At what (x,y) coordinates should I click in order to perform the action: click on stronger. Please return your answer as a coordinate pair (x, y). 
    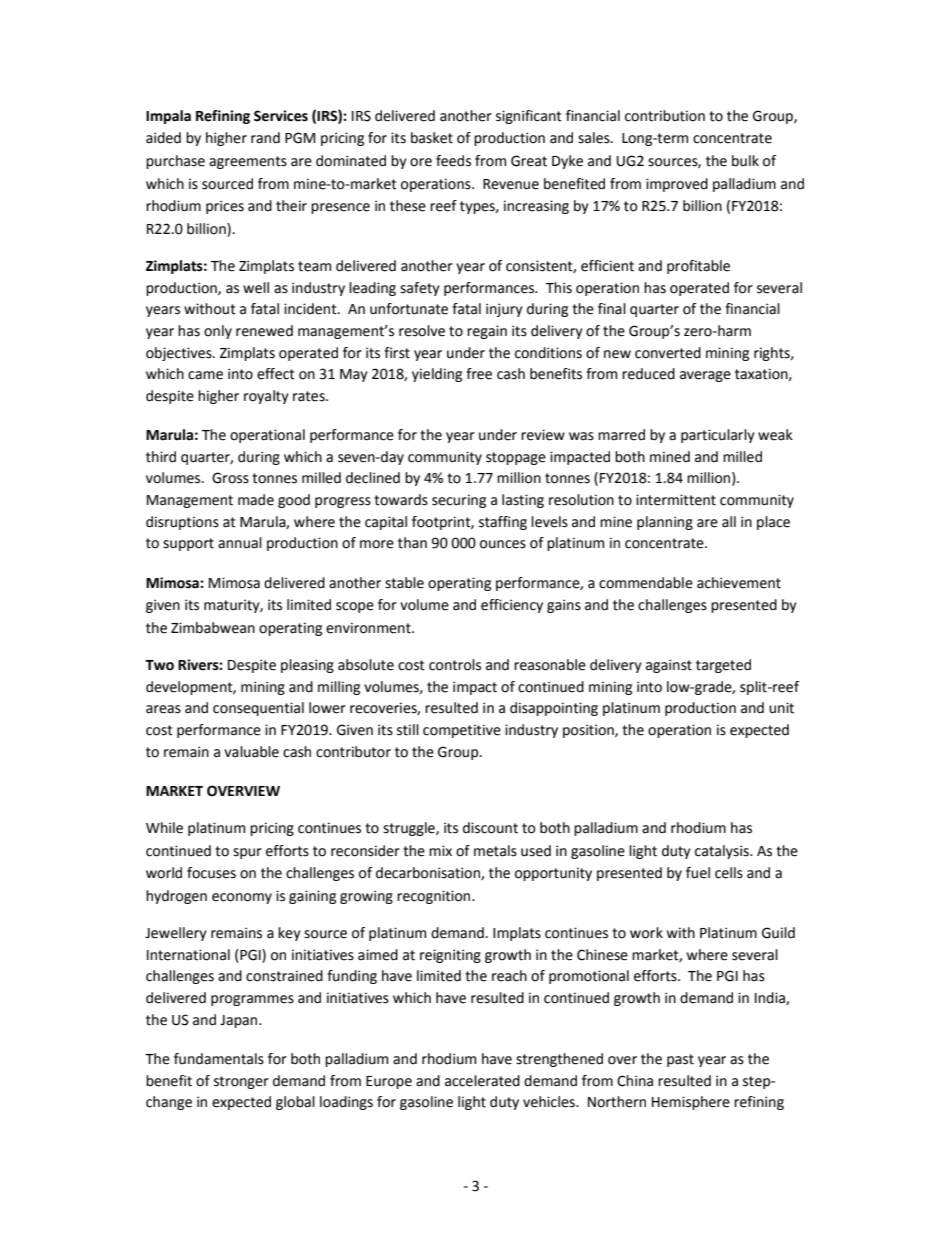
    Looking at the image, I should click on (241, 1082).
